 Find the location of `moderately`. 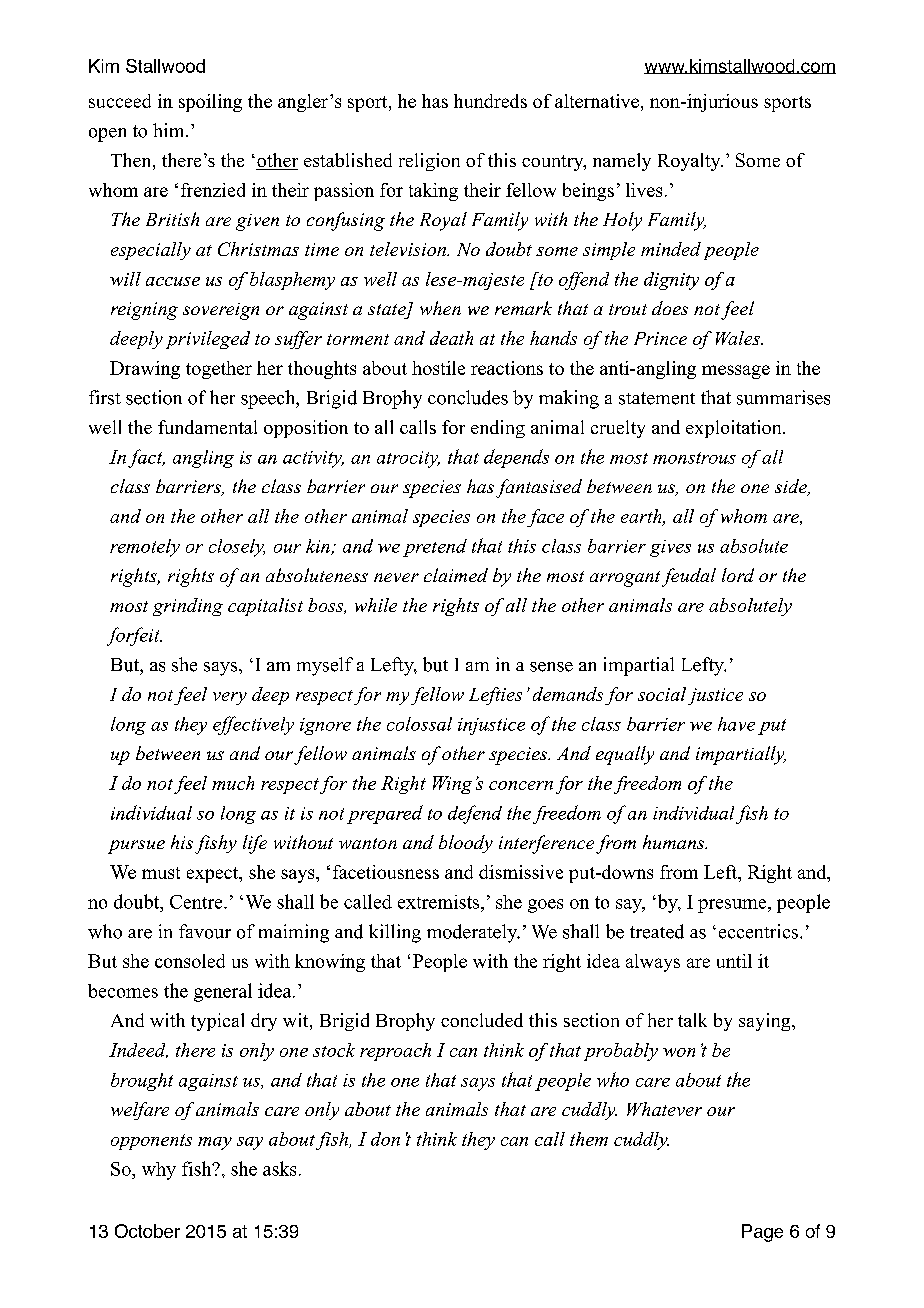

moderately is located at coordinates (473, 933).
